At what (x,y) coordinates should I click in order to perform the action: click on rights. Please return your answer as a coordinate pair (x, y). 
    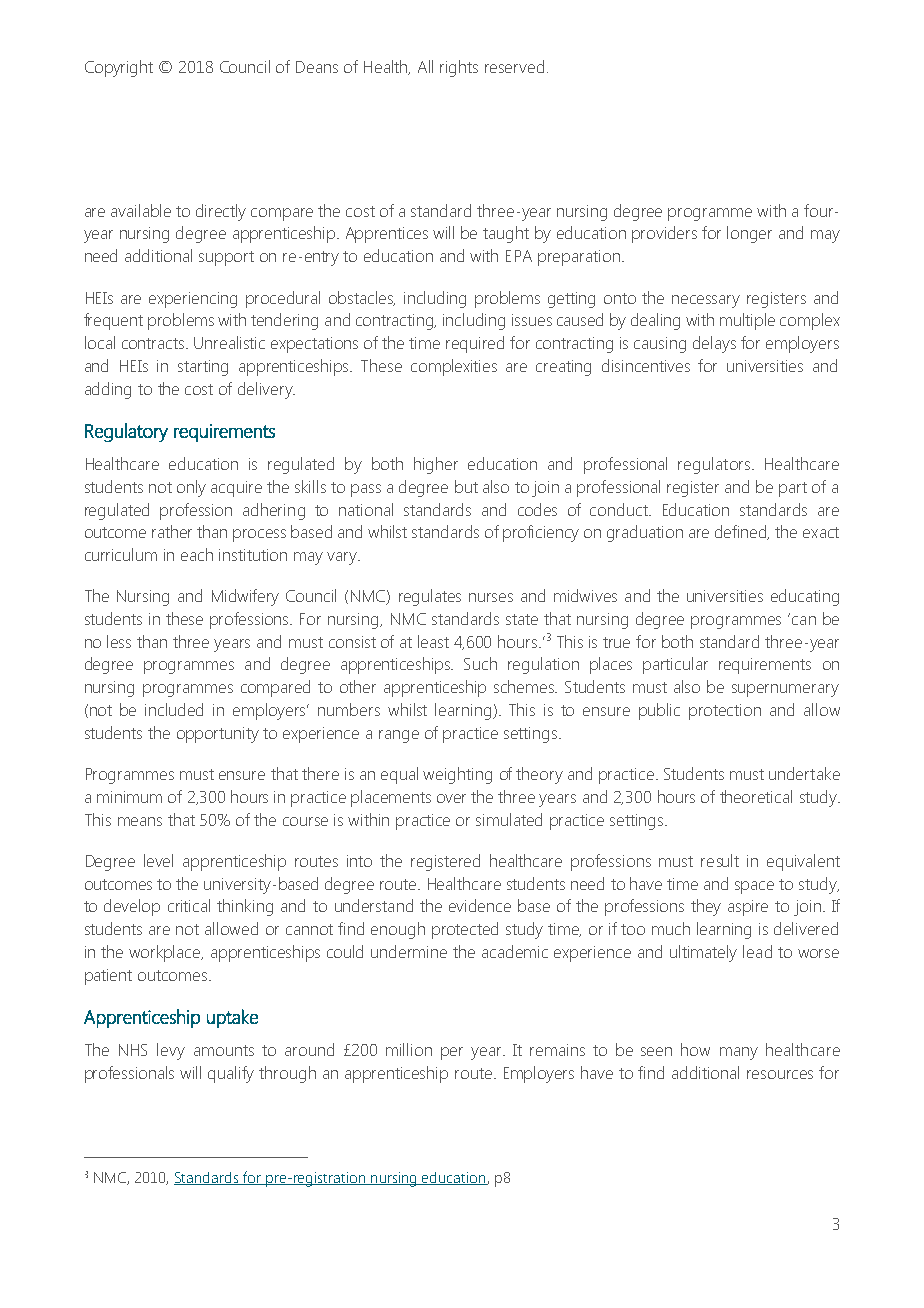
    Looking at the image, I should click on (459, 68).
